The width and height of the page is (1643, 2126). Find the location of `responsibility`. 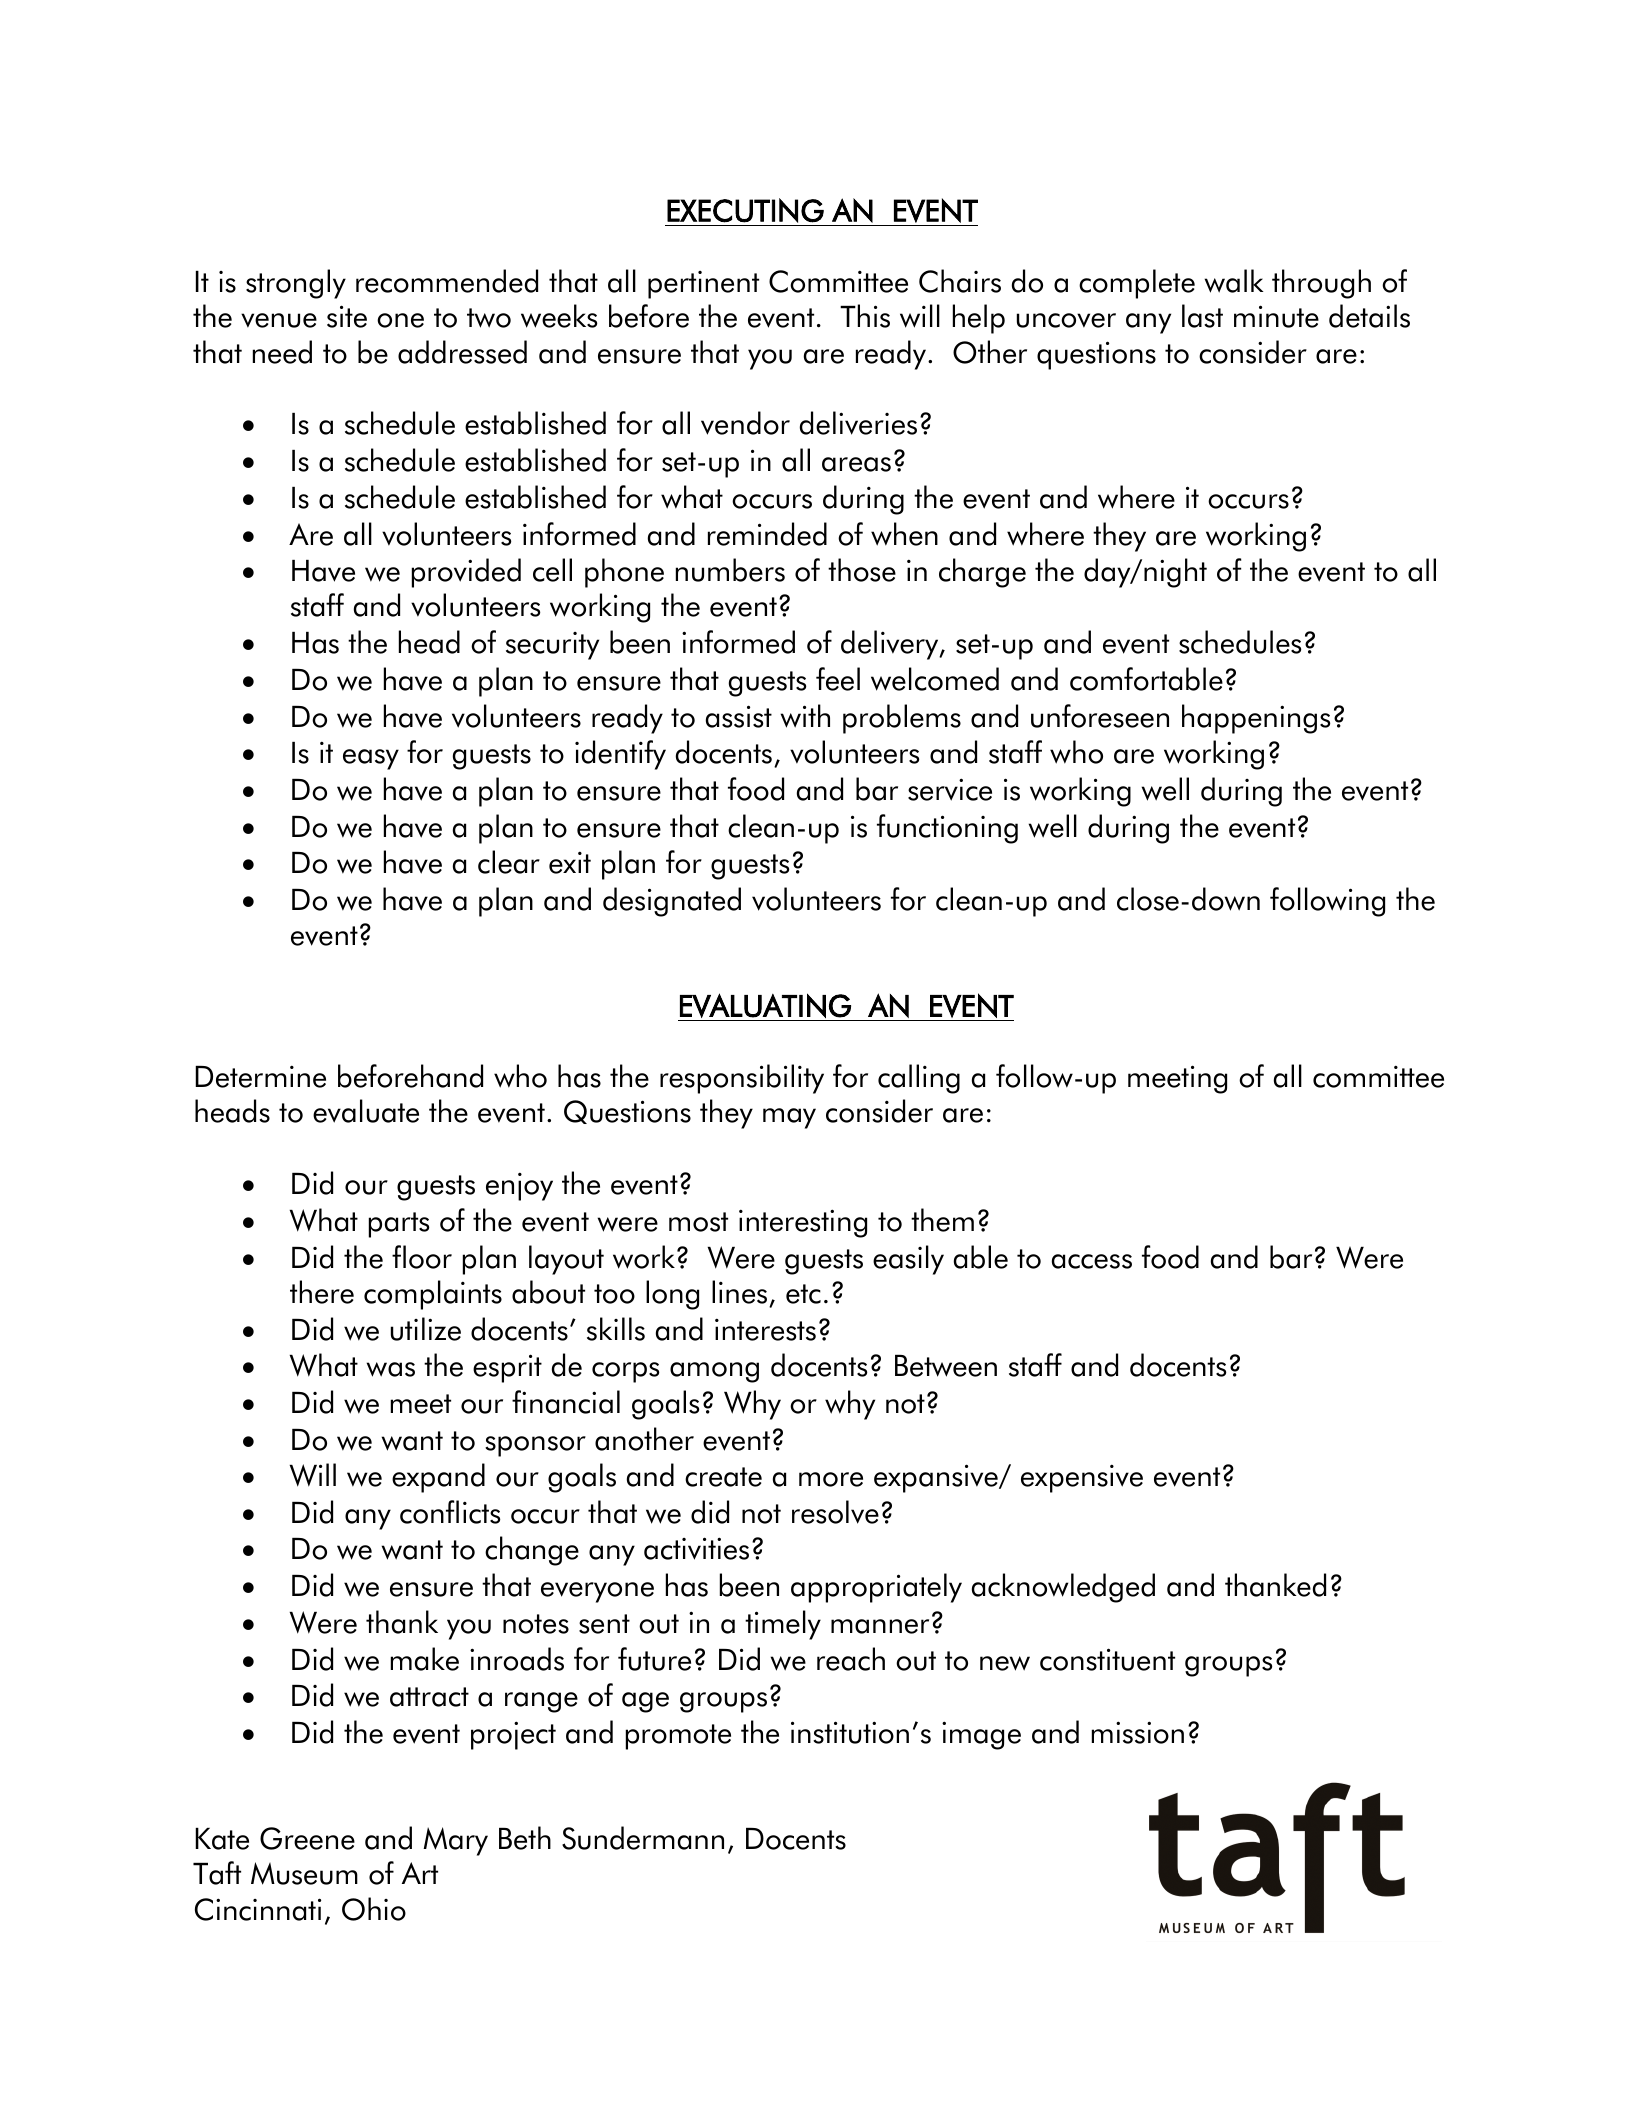

responsibility is located at coordinates (742, 1079).
